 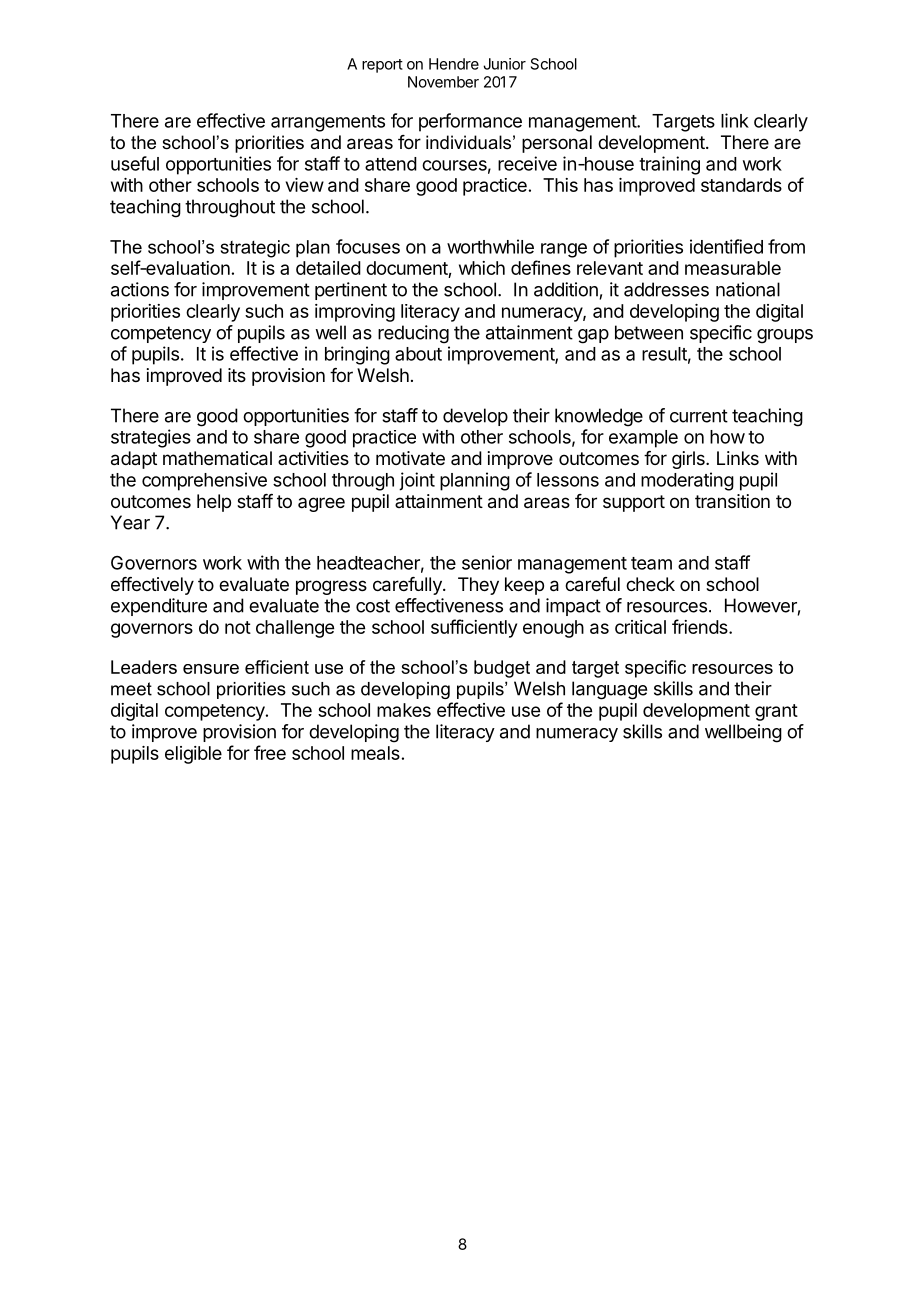 What do you see at coordinates (255, 249) in the screenshot?
I see `strategic` at bounding box center [255, 249].
